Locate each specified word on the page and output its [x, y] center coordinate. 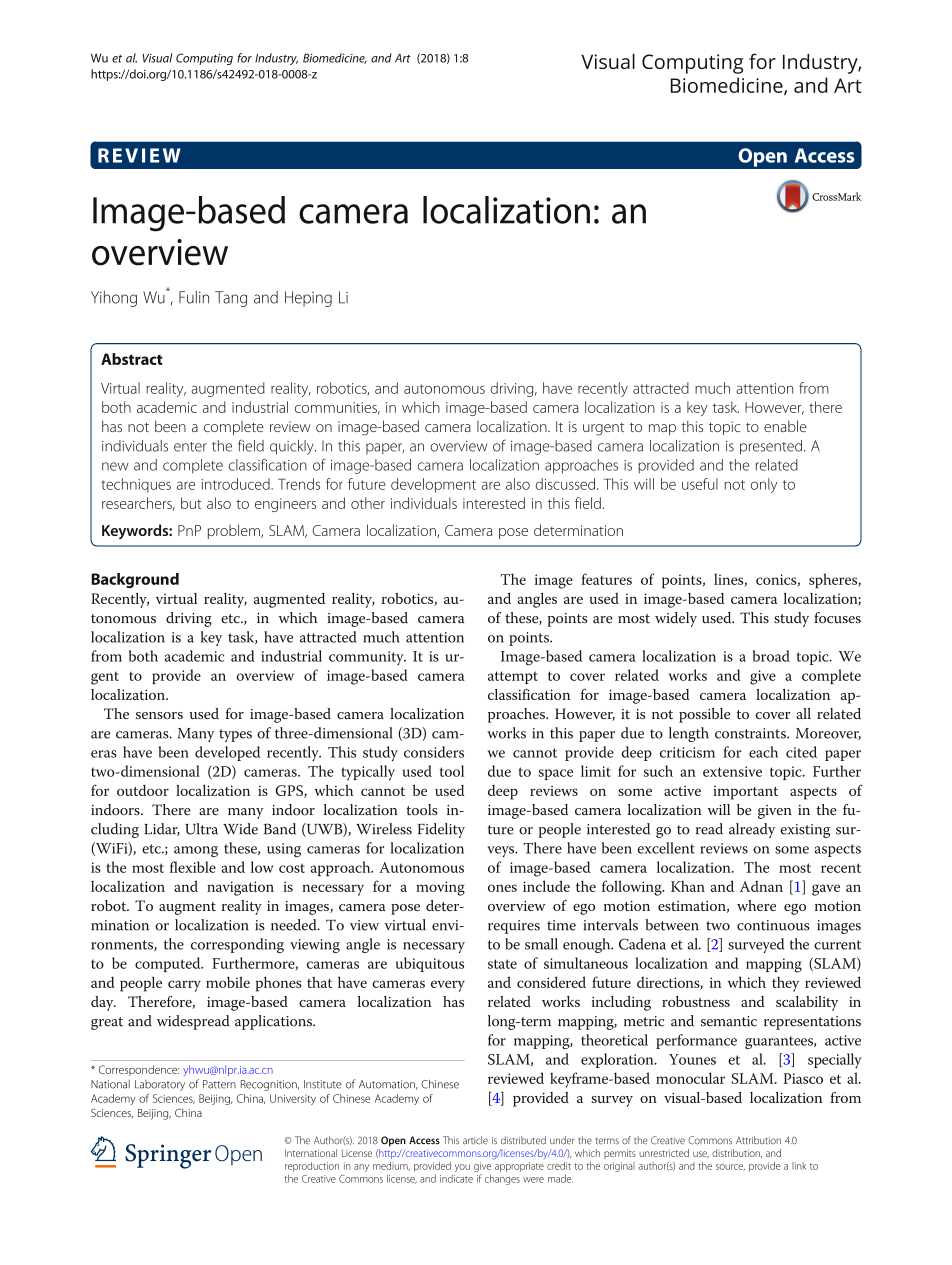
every [448, 986]
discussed [565, 484]
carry [184, 986]
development [433, 485]
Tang [231, 299]
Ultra [201, 829]
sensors [159, 715]
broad [771, 656]
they [785, 984]
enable [785, 426]
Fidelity [441, 830]
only [764, 485]
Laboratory [160, 1085]
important [745, 792]
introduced [236, 484]
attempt [513, 677]
